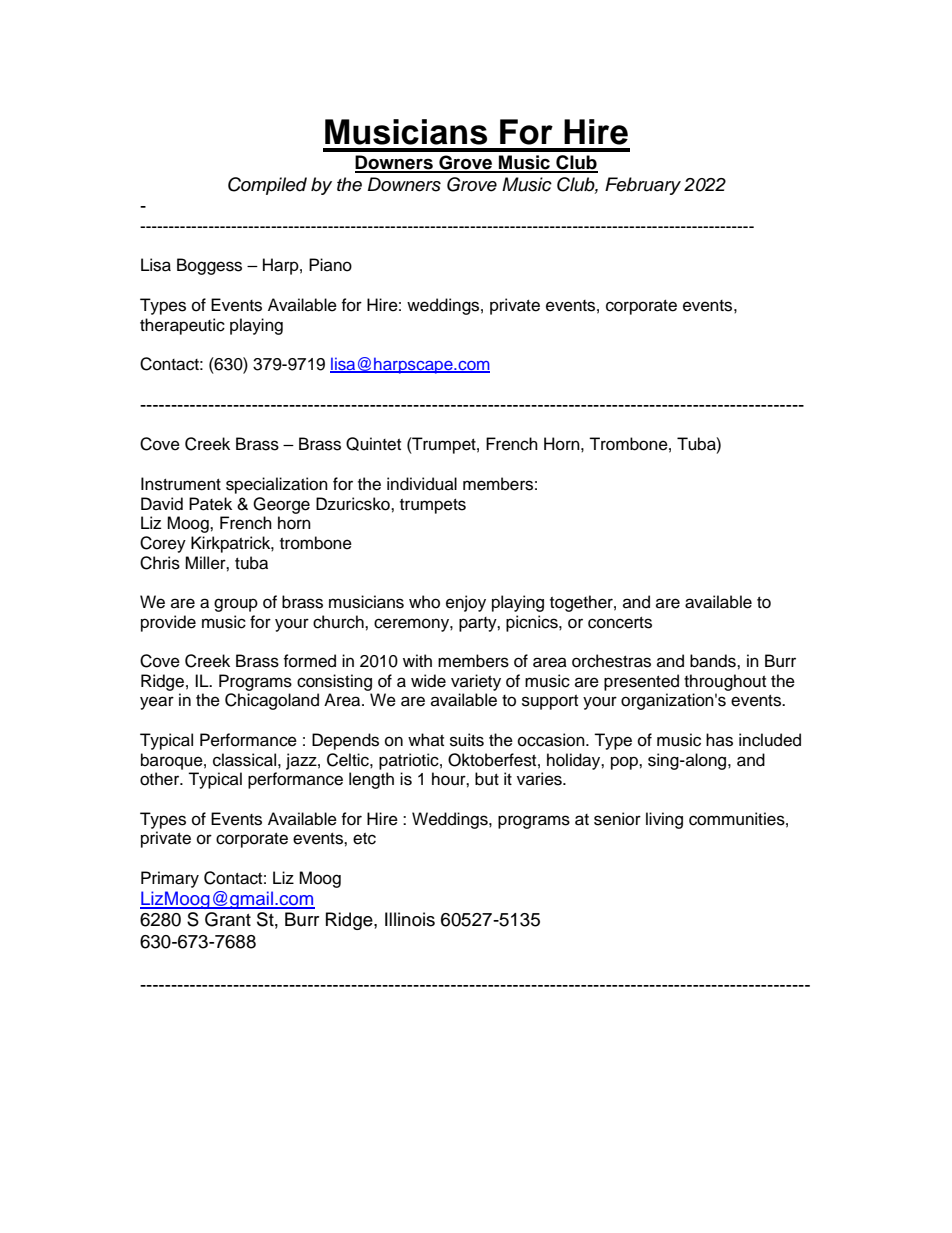 The image size is (952, 1233). I want to click on February, so click(643, 186).
